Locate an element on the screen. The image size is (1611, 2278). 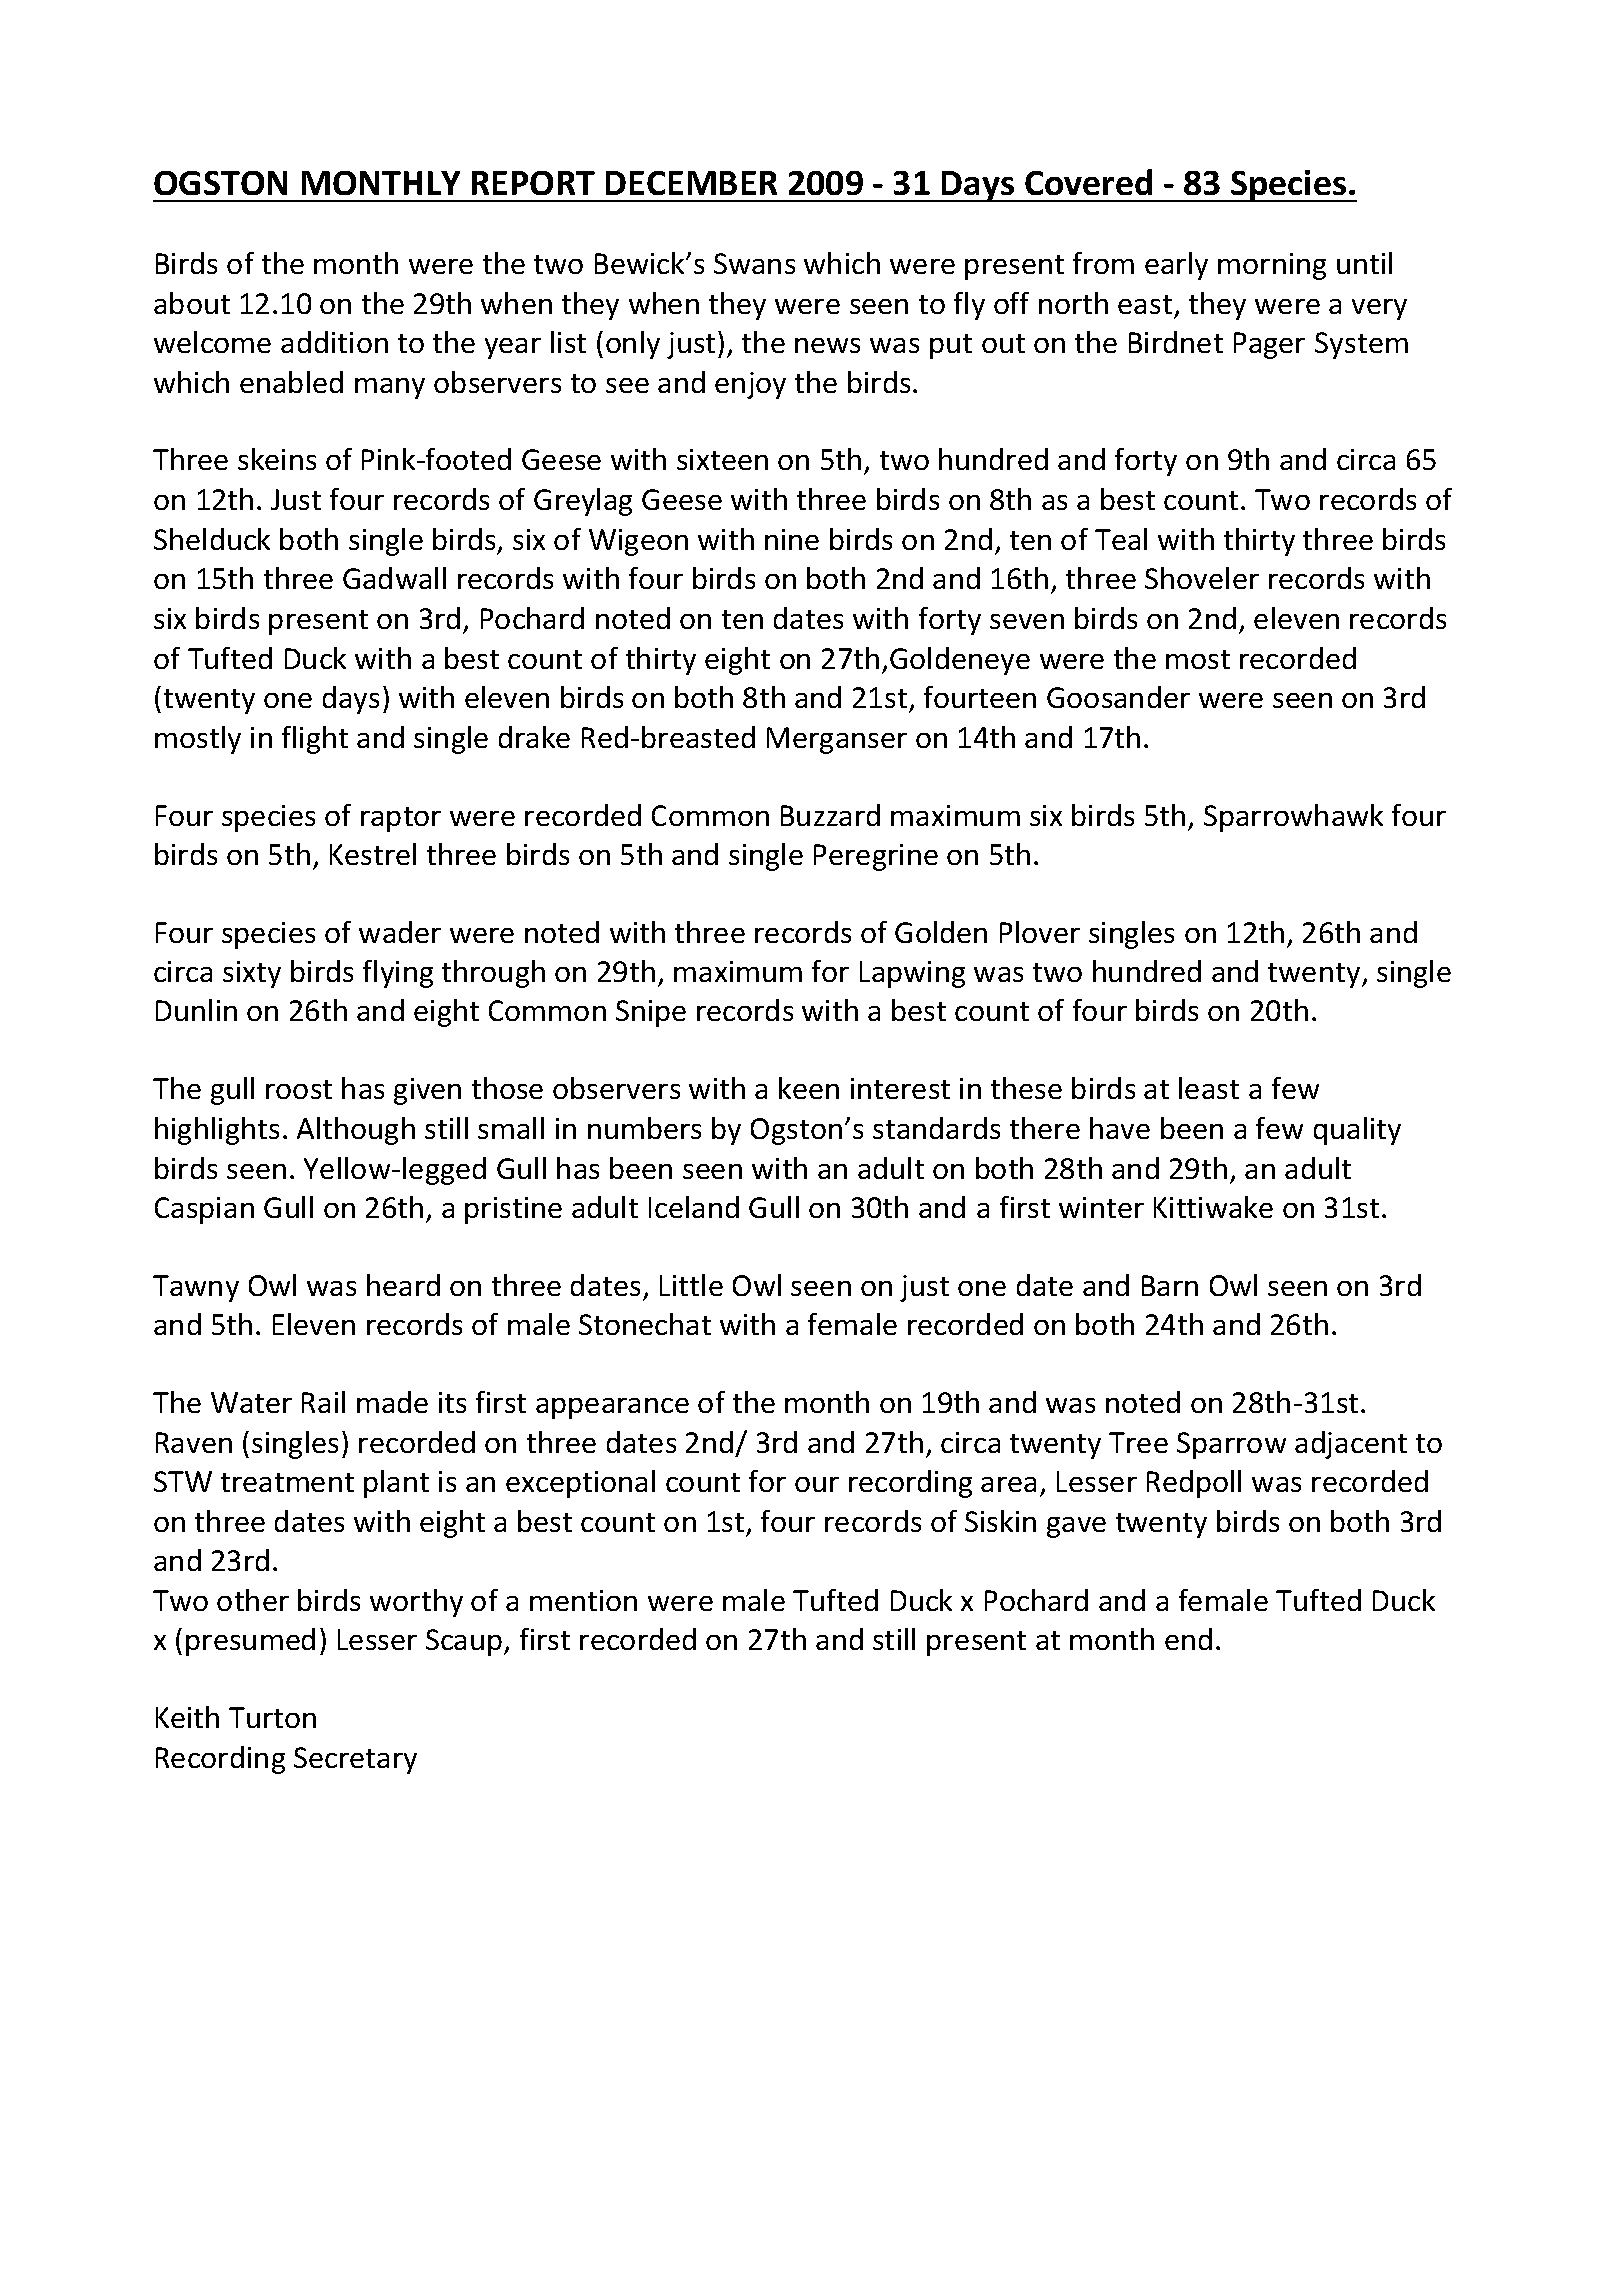
Swans is located at coordinates (754, 263).
